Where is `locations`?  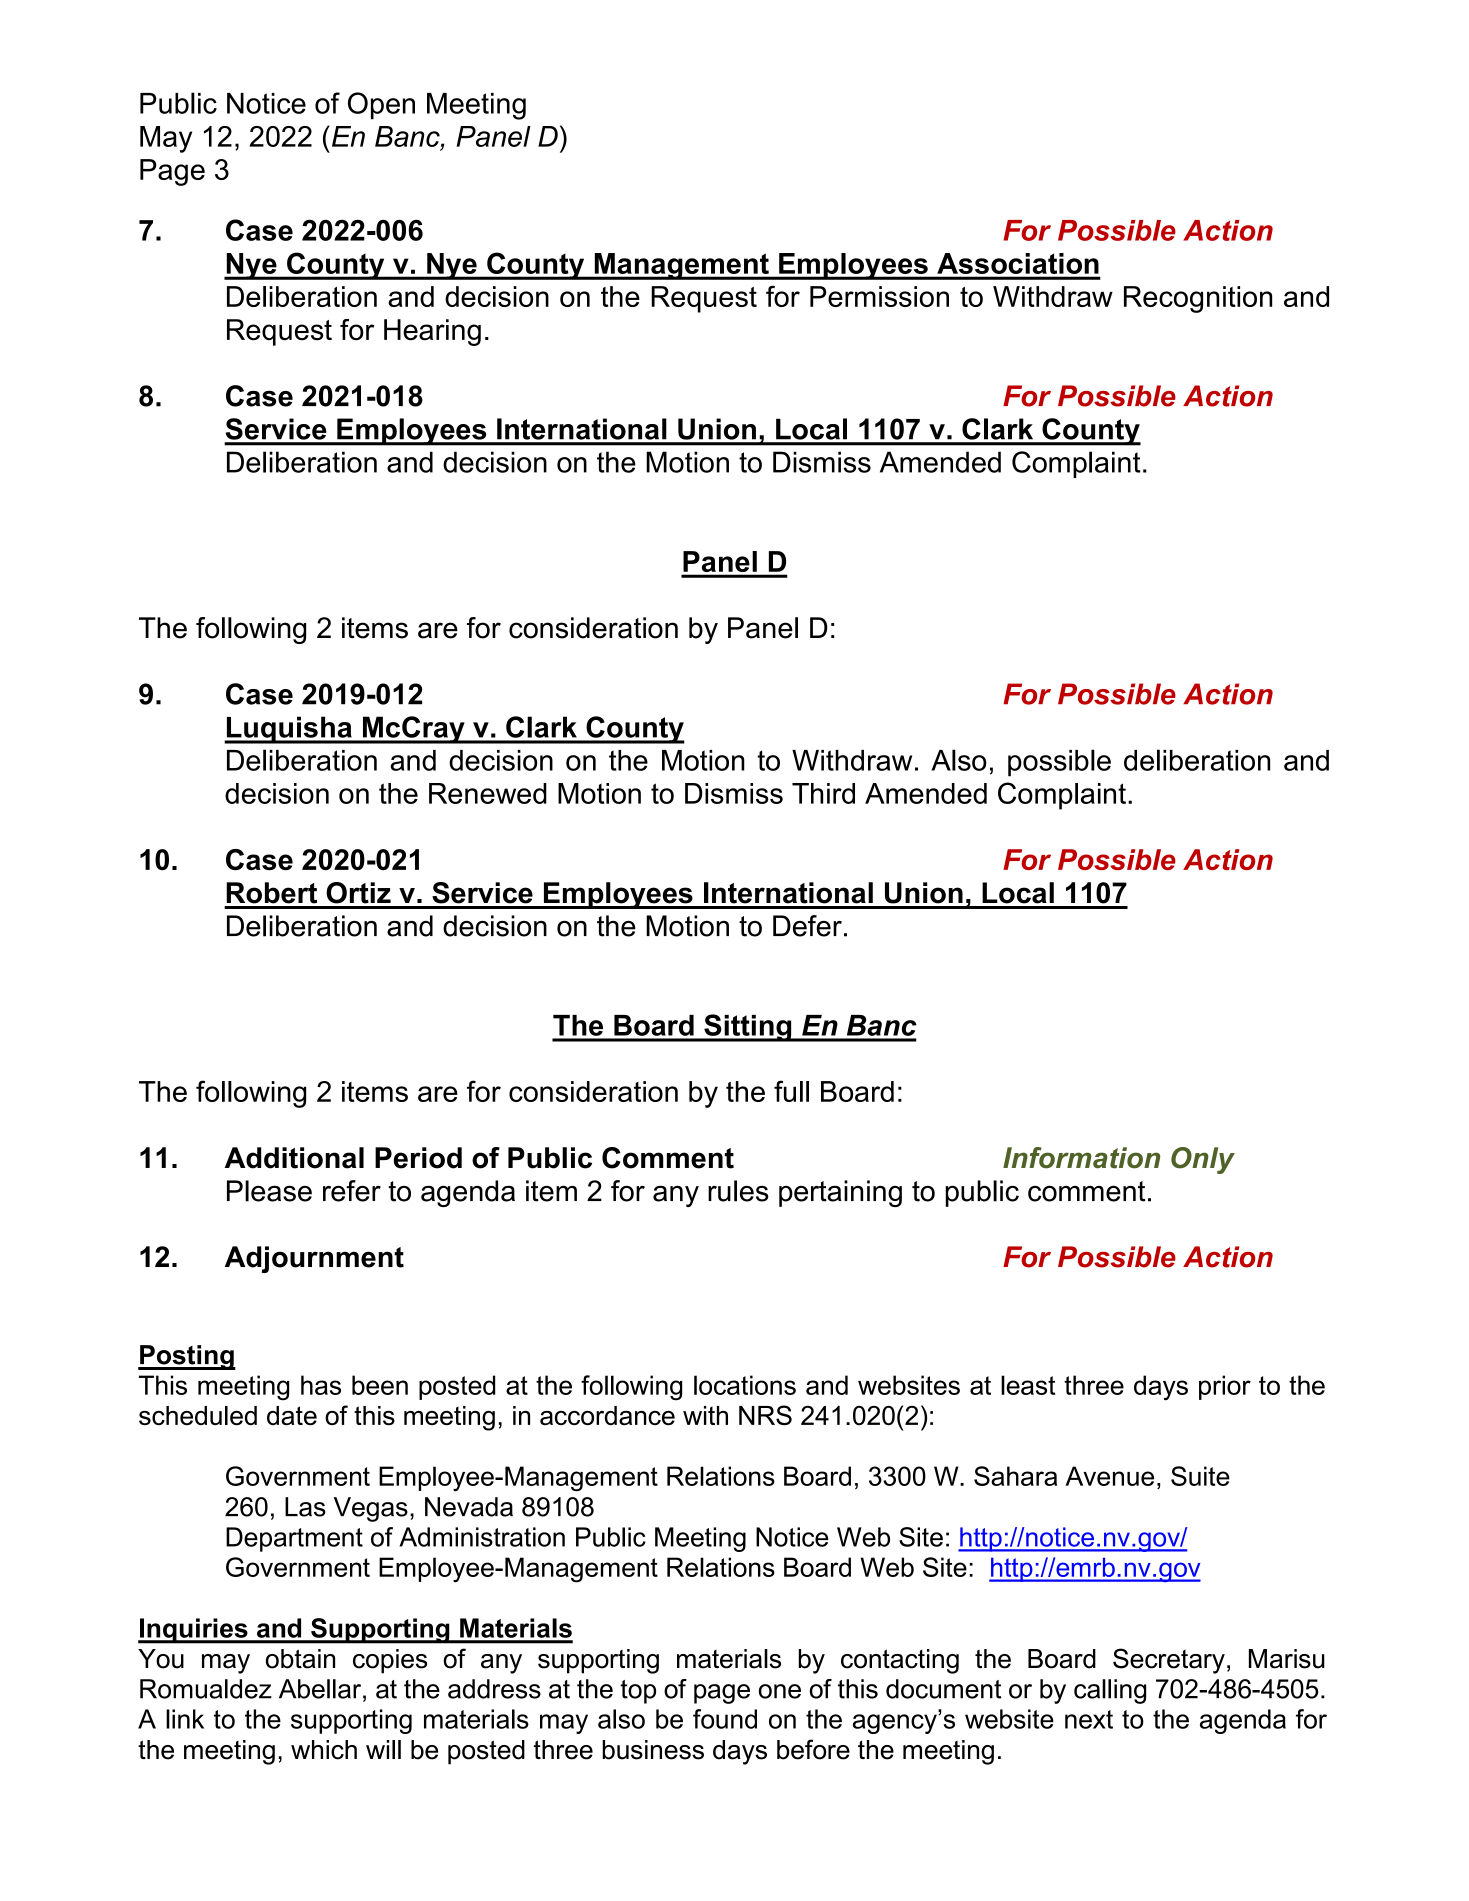
locations is located at coordinates (745, 1385).
